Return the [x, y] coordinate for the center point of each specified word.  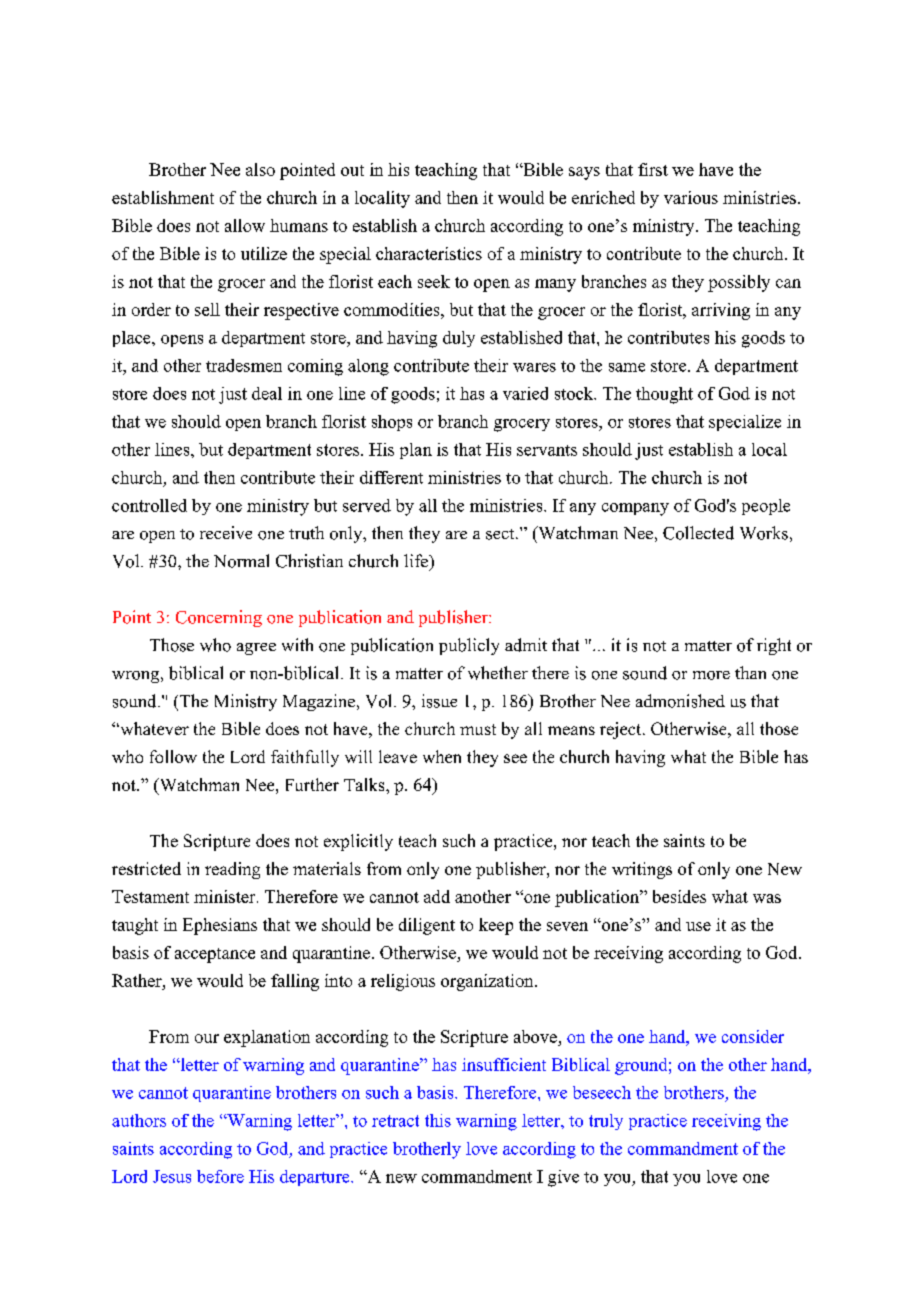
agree [256, 649]
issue [439, 701]
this [438, 1120]
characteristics [429, 253]
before [220, 1176]
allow [245, 225]
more [711, 675]
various [691, 197]
